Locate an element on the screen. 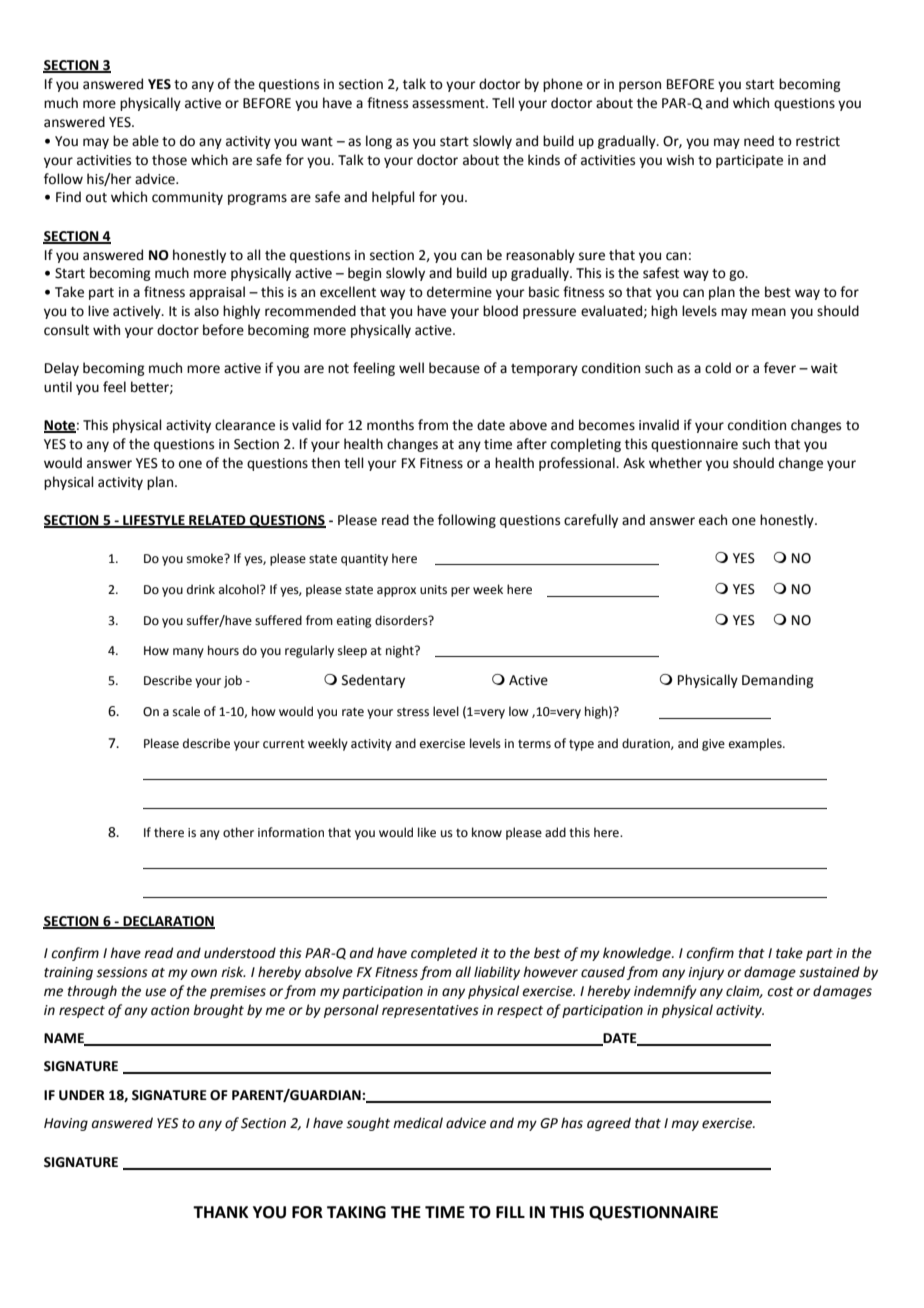  mean is located at coordinates (769, 312).
